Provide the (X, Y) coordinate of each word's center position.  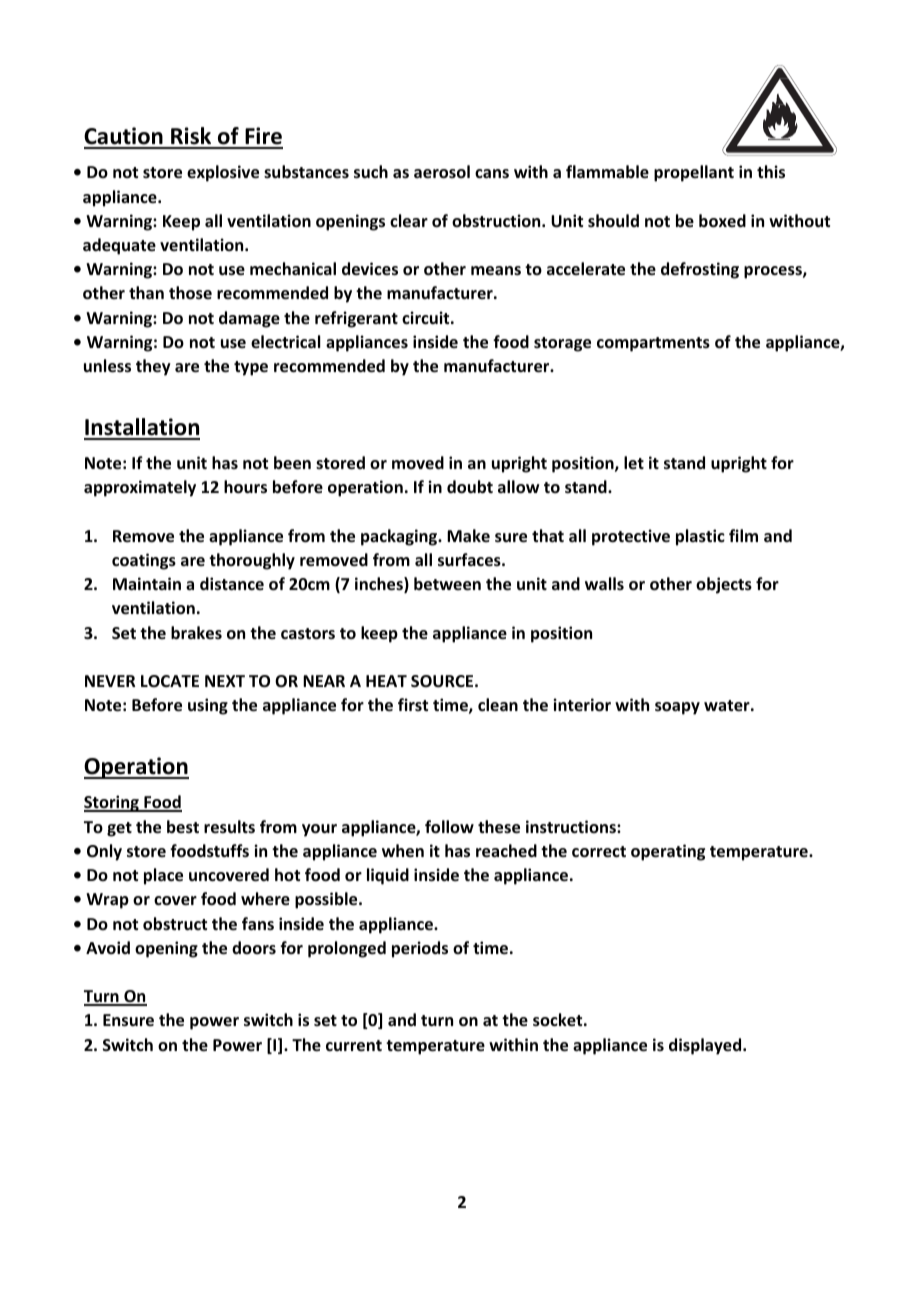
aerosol (442, 172)
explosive (223, 173)
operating (668, 852)
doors (254, 947)
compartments (653, 344)
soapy (677, 708)
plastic (700, 537)
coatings (144, 561)
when (403, 851)
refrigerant (356, 319)
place (163, 876)
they (153, 367)
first (413, 704)
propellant (694, 173)
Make (468, 535)
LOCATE (170, 681)
